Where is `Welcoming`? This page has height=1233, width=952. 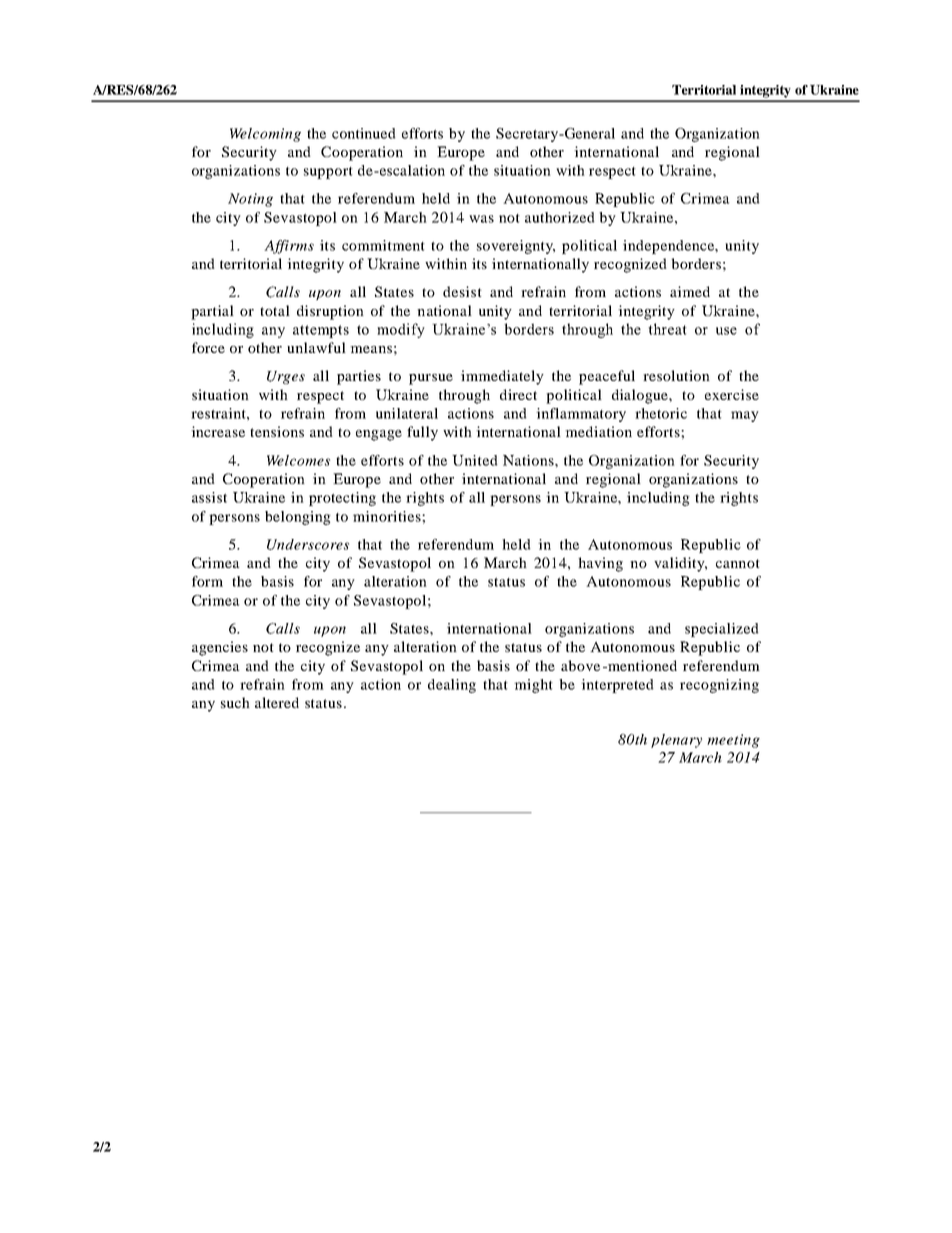
Welcoming is located at coordinates (265, 135).
